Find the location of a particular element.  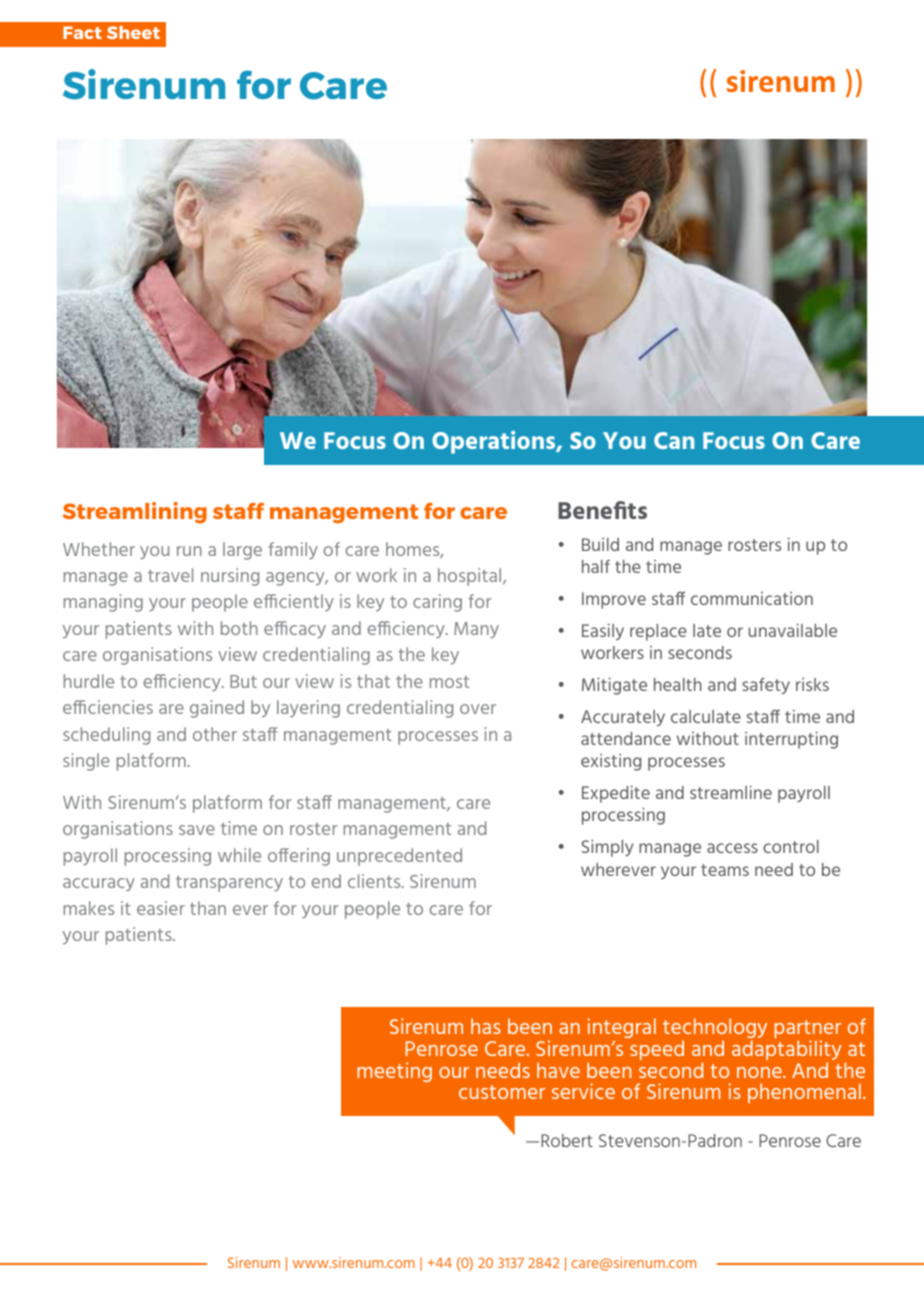

meeting is located at coordinates (394, 1072).
